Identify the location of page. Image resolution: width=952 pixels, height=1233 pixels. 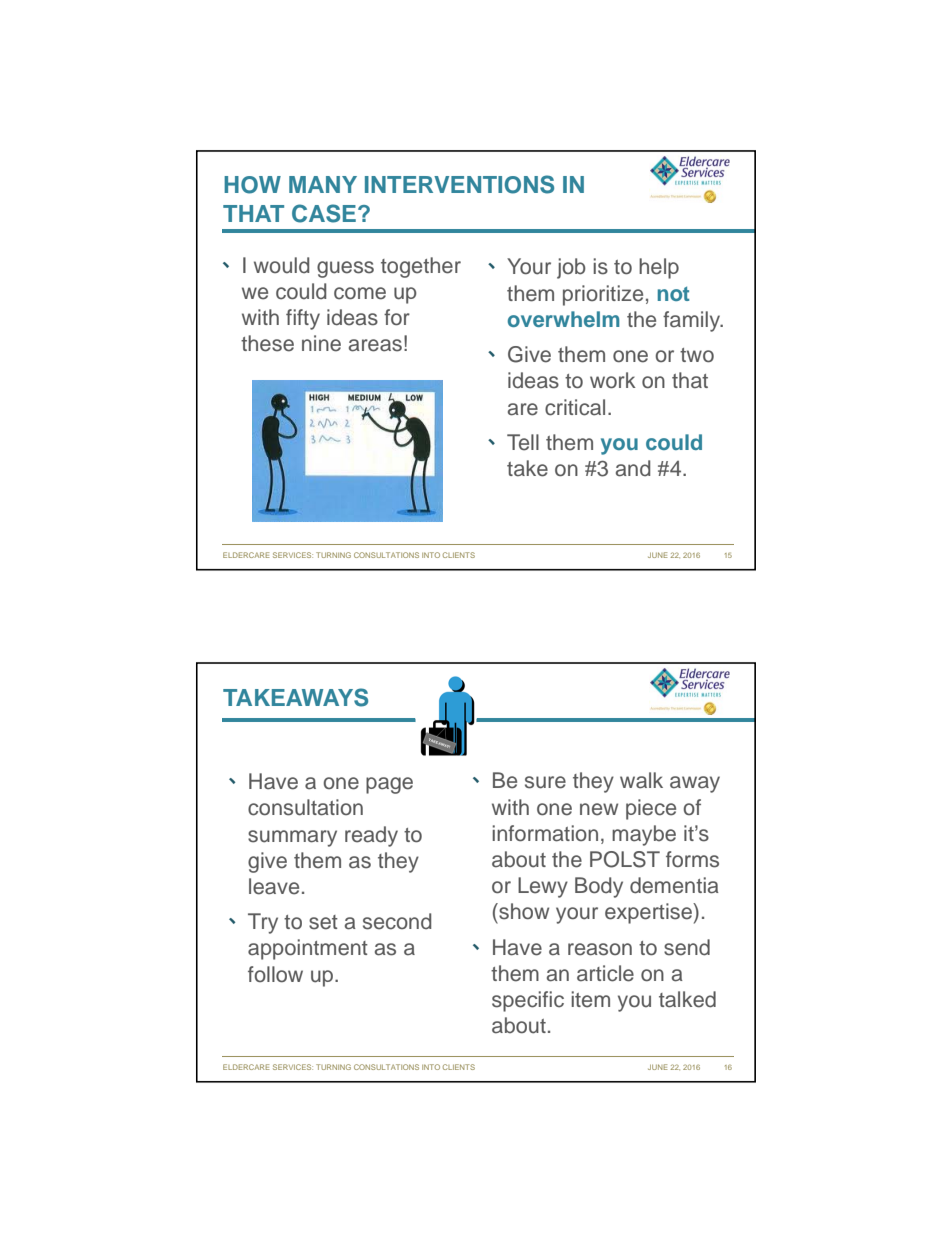
(389, 785).
